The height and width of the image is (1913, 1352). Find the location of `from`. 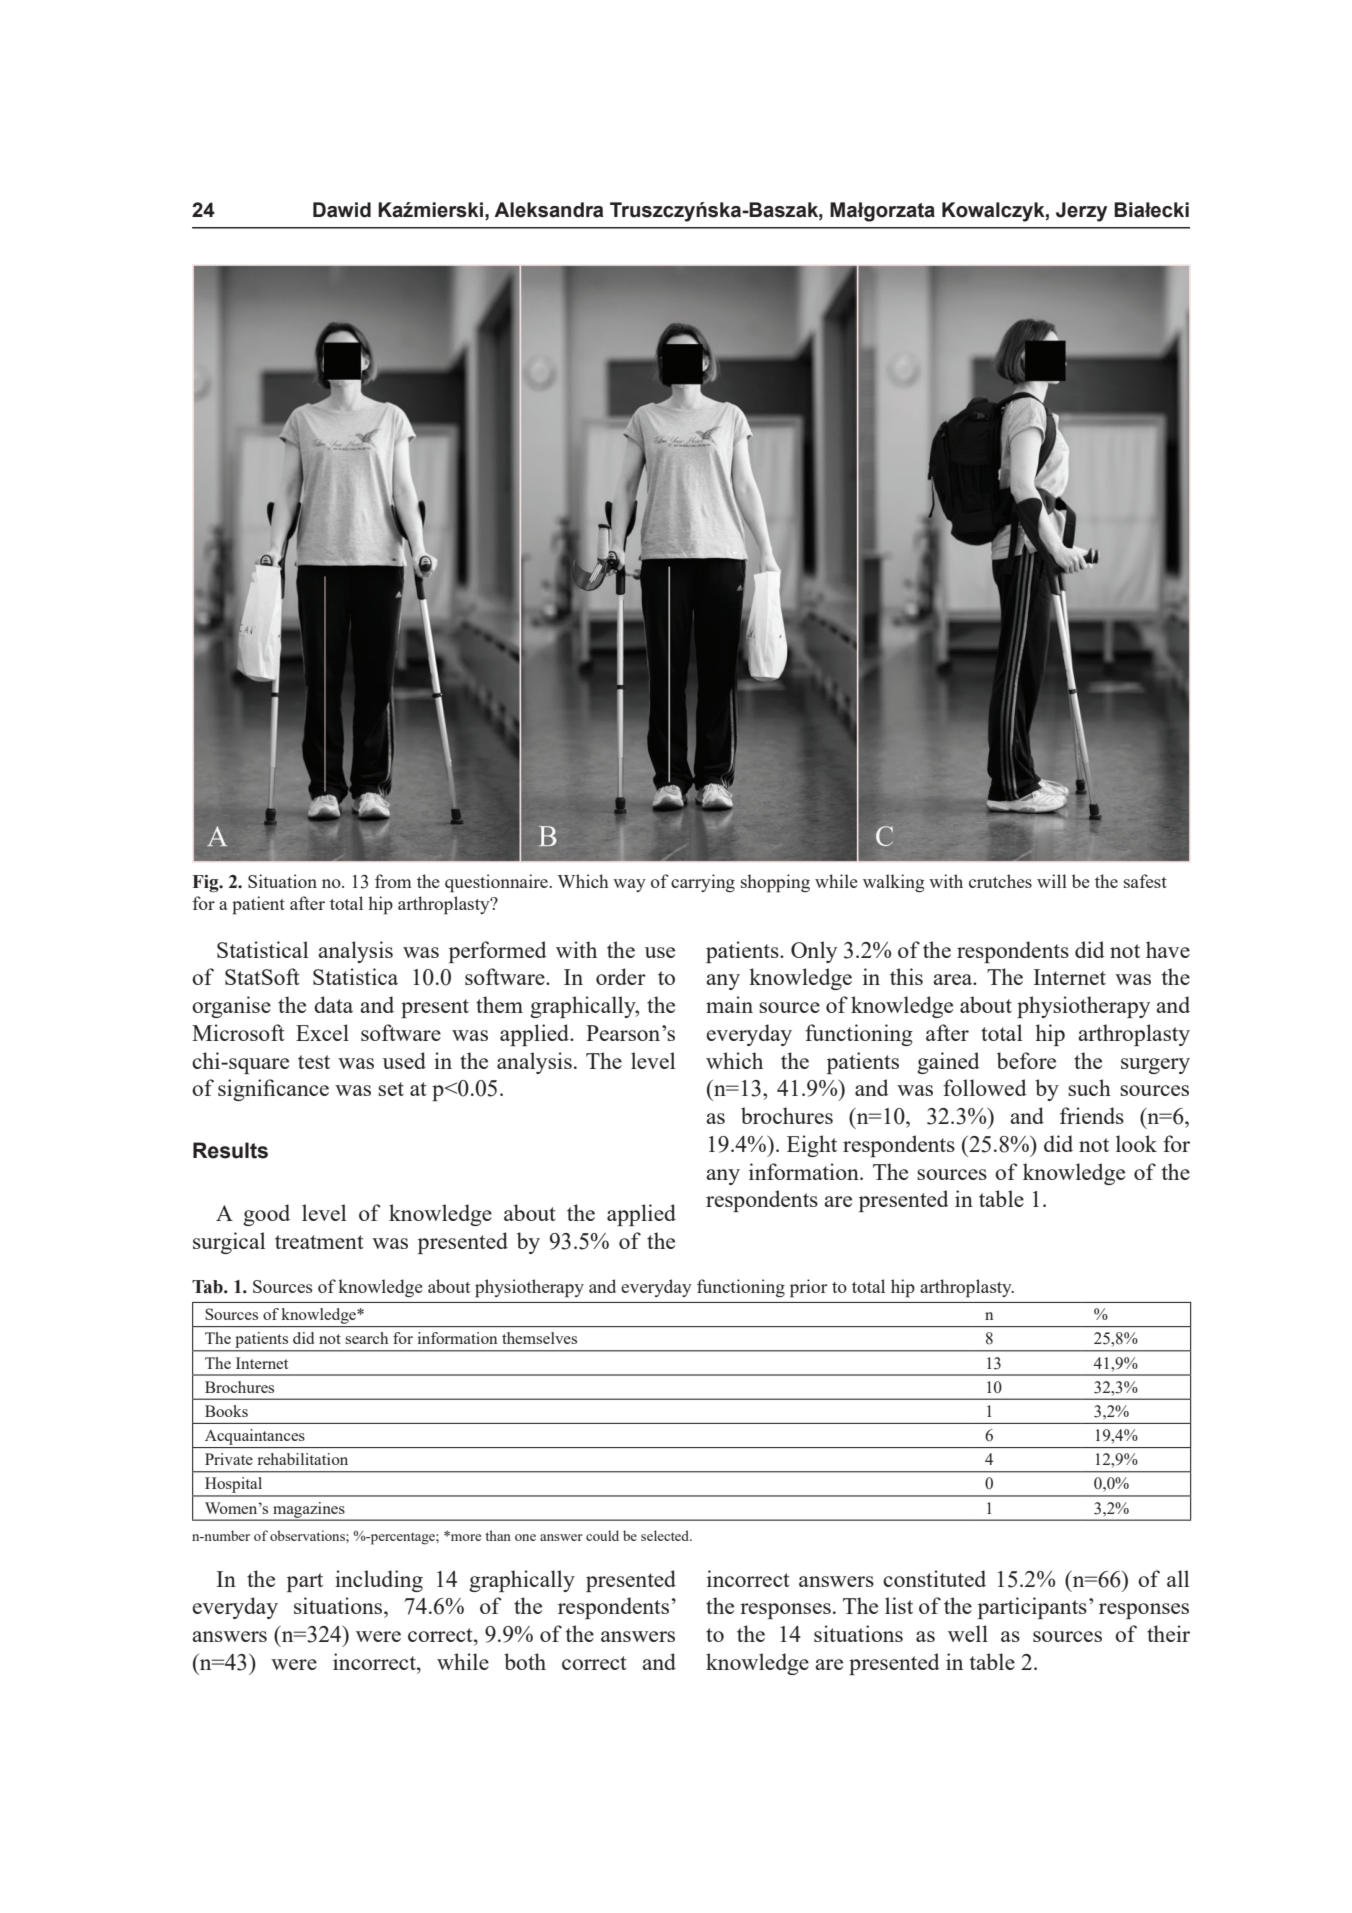

from is located at coordinates (393, 881).
